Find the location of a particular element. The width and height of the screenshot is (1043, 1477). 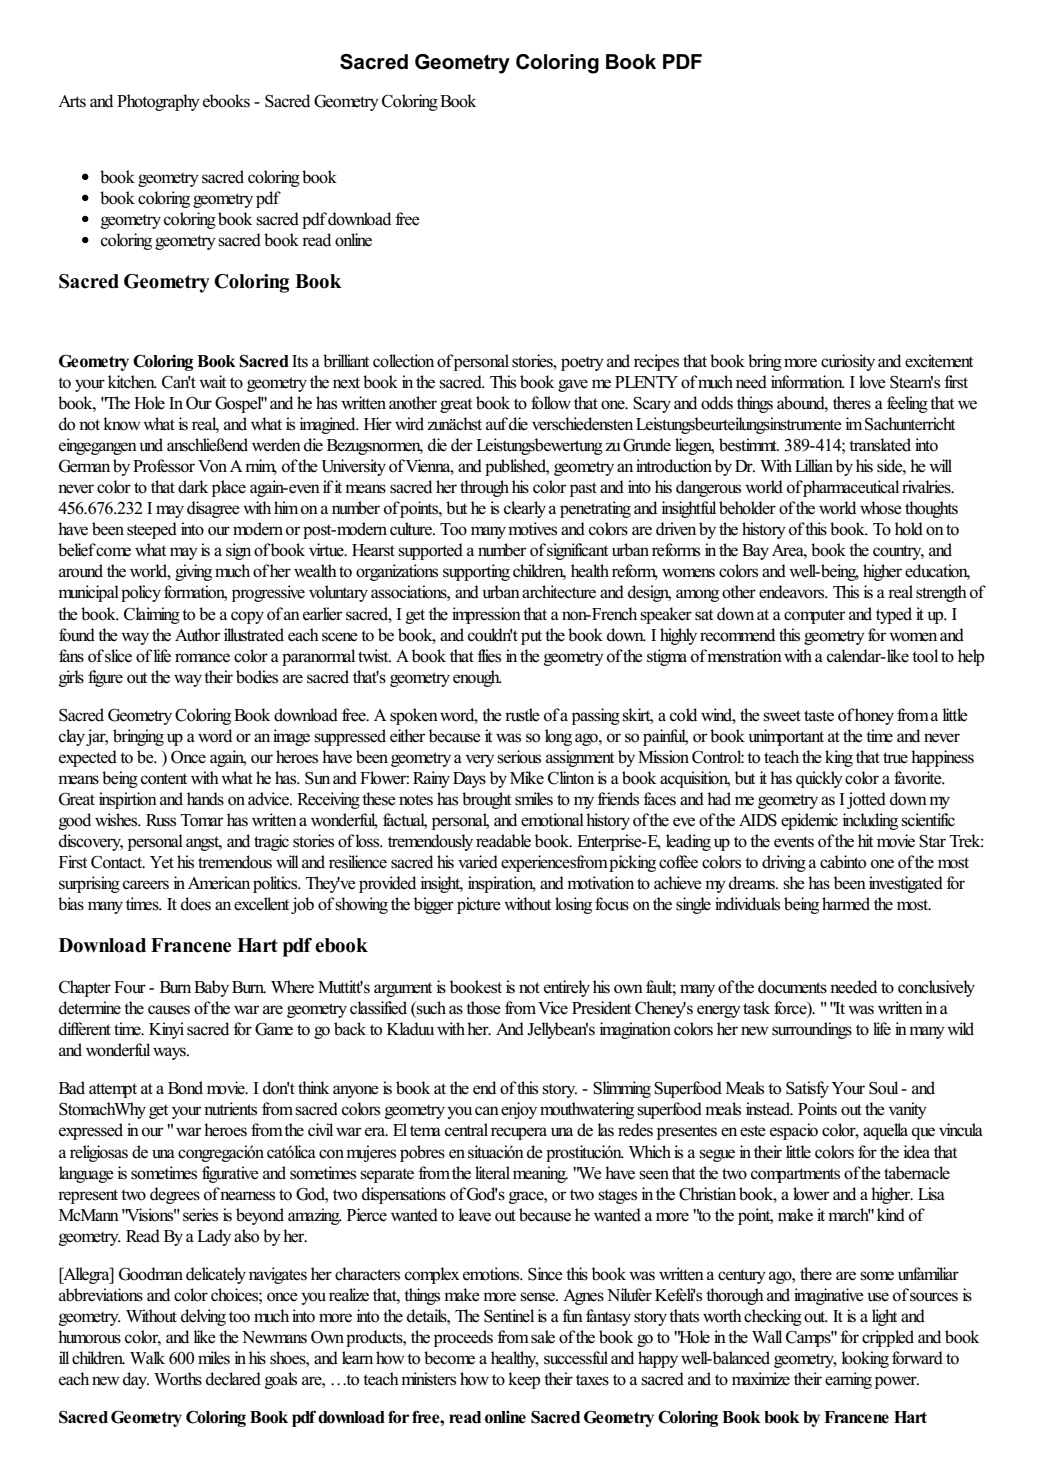

Photography is located at coordinates (158, 102).
